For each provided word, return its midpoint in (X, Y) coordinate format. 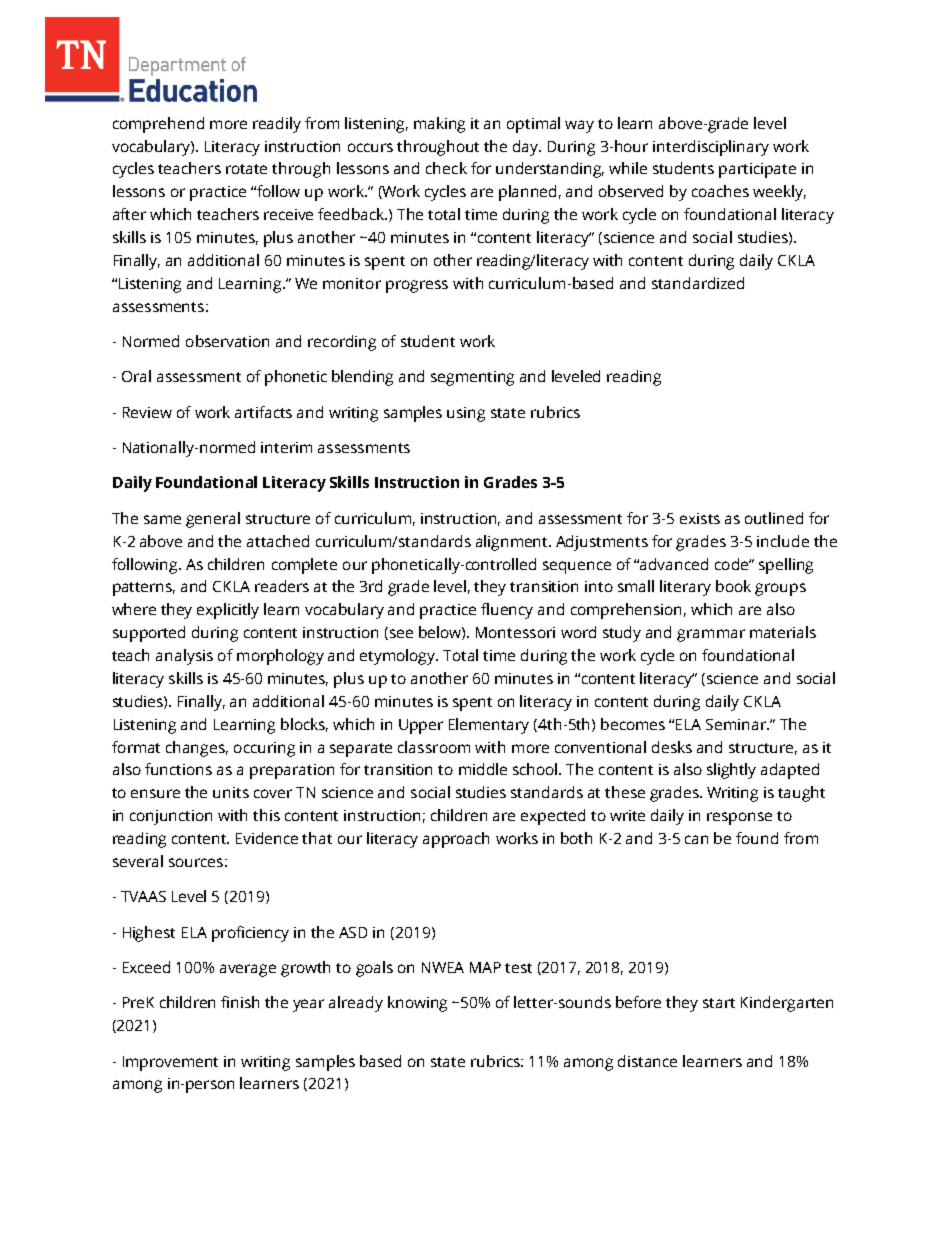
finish (240, 1002)
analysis (184, 657)
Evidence (267, 838)
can (696, 839)
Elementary (489, 726)
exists (700, 518)
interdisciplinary (711, 148)
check (446, 168)
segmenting (472, 378)
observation (227, 341)
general (213, 520)
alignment (513, 543)
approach (456, 840)
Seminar (737, 724)
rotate (246, 169)
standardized (698, 283)
